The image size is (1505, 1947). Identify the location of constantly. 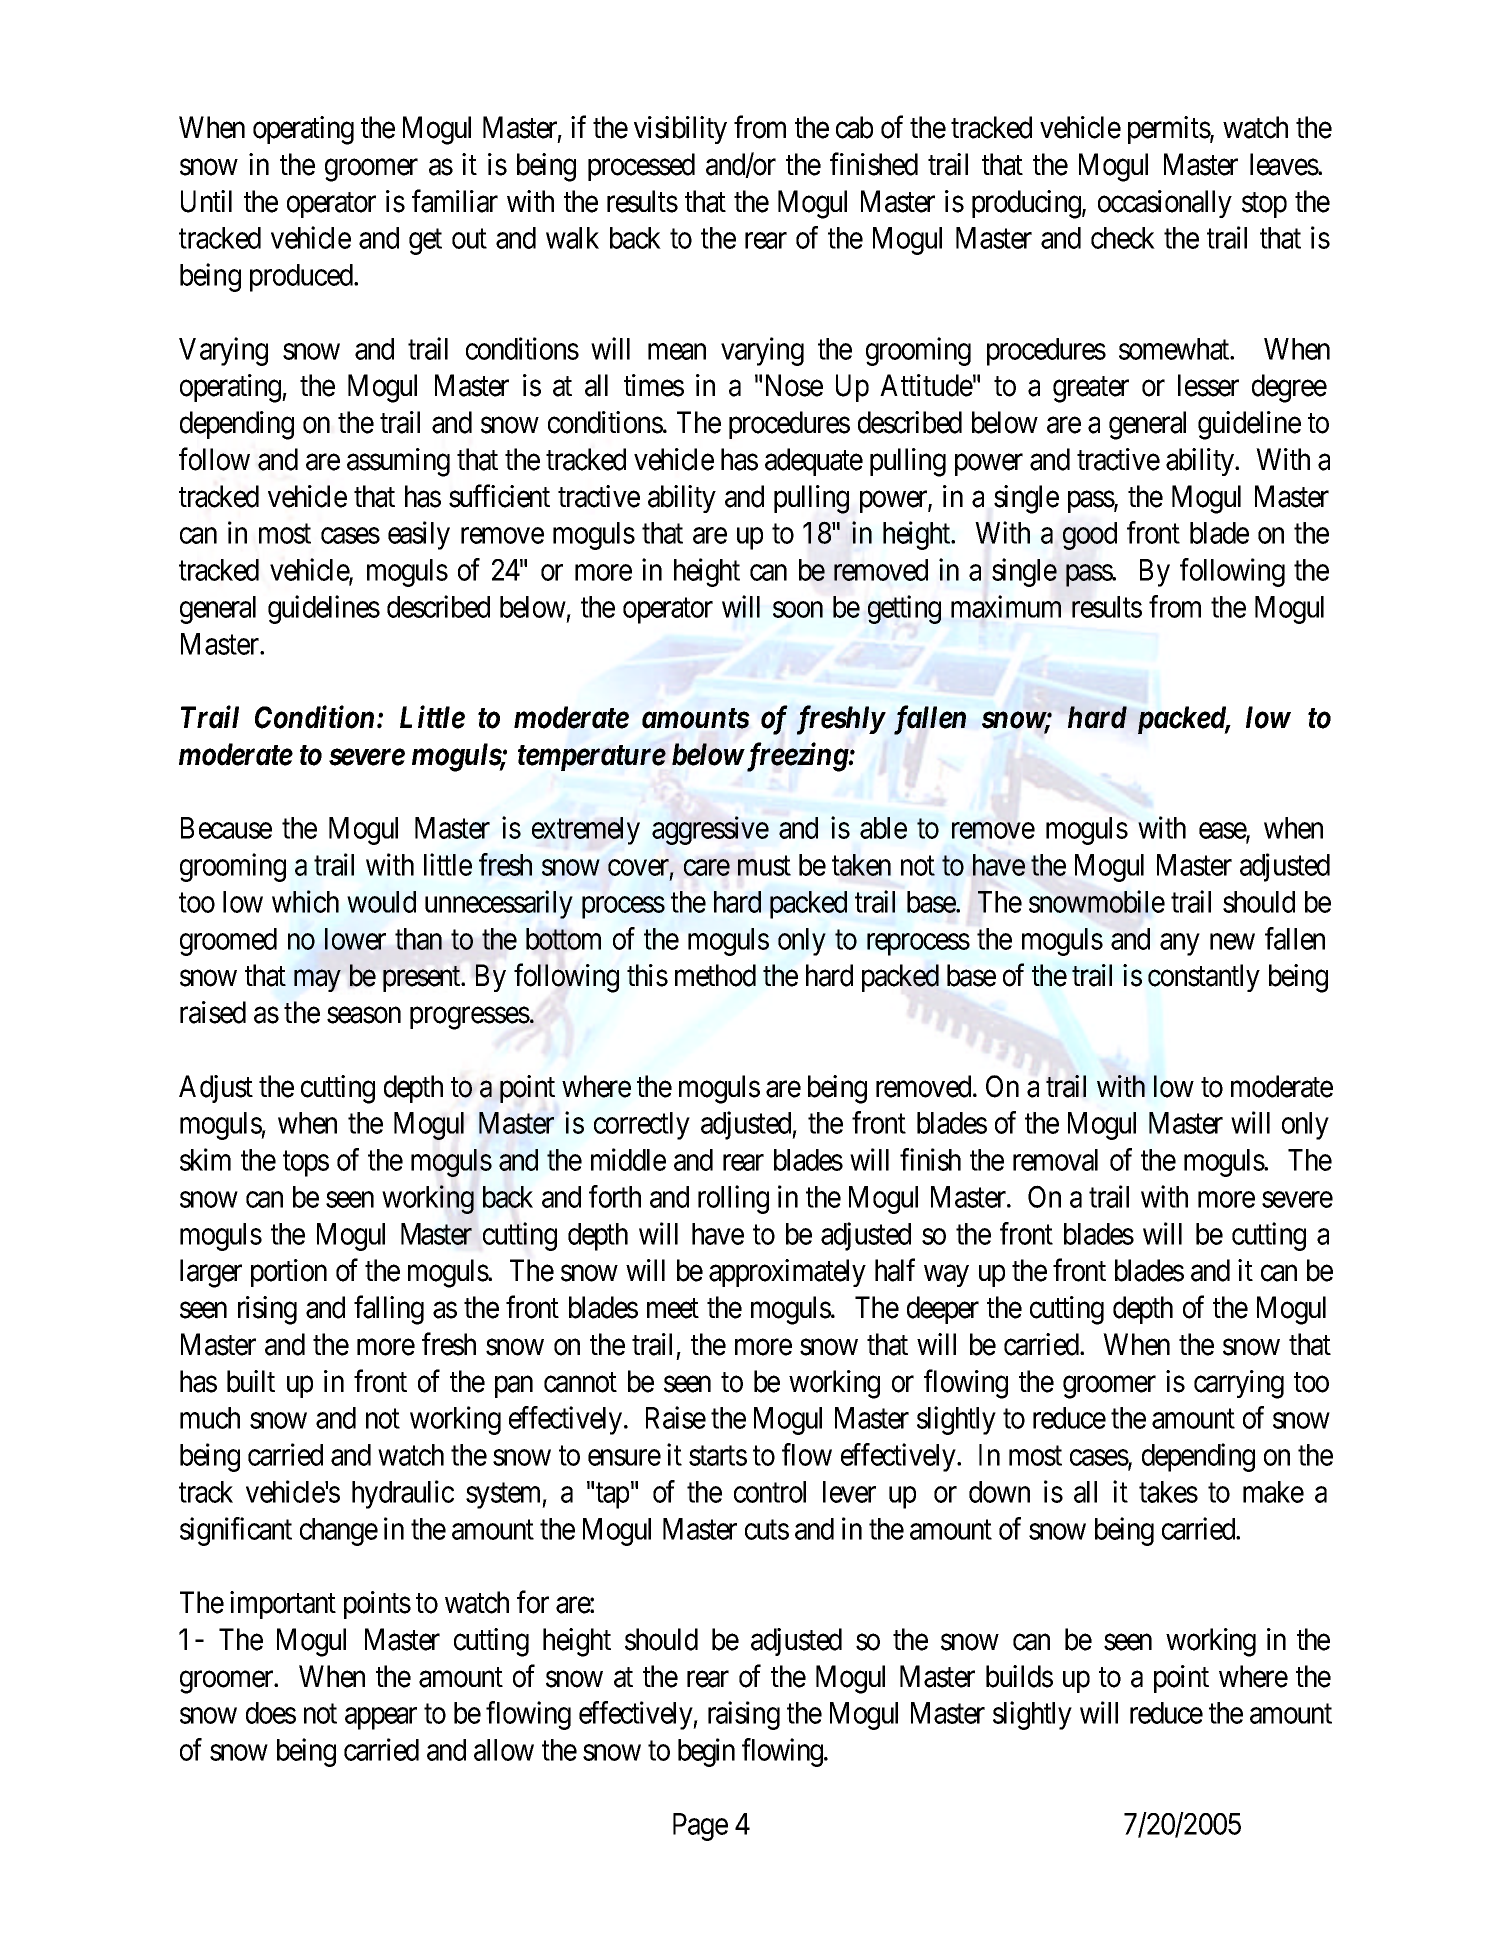
(1204, 978).
